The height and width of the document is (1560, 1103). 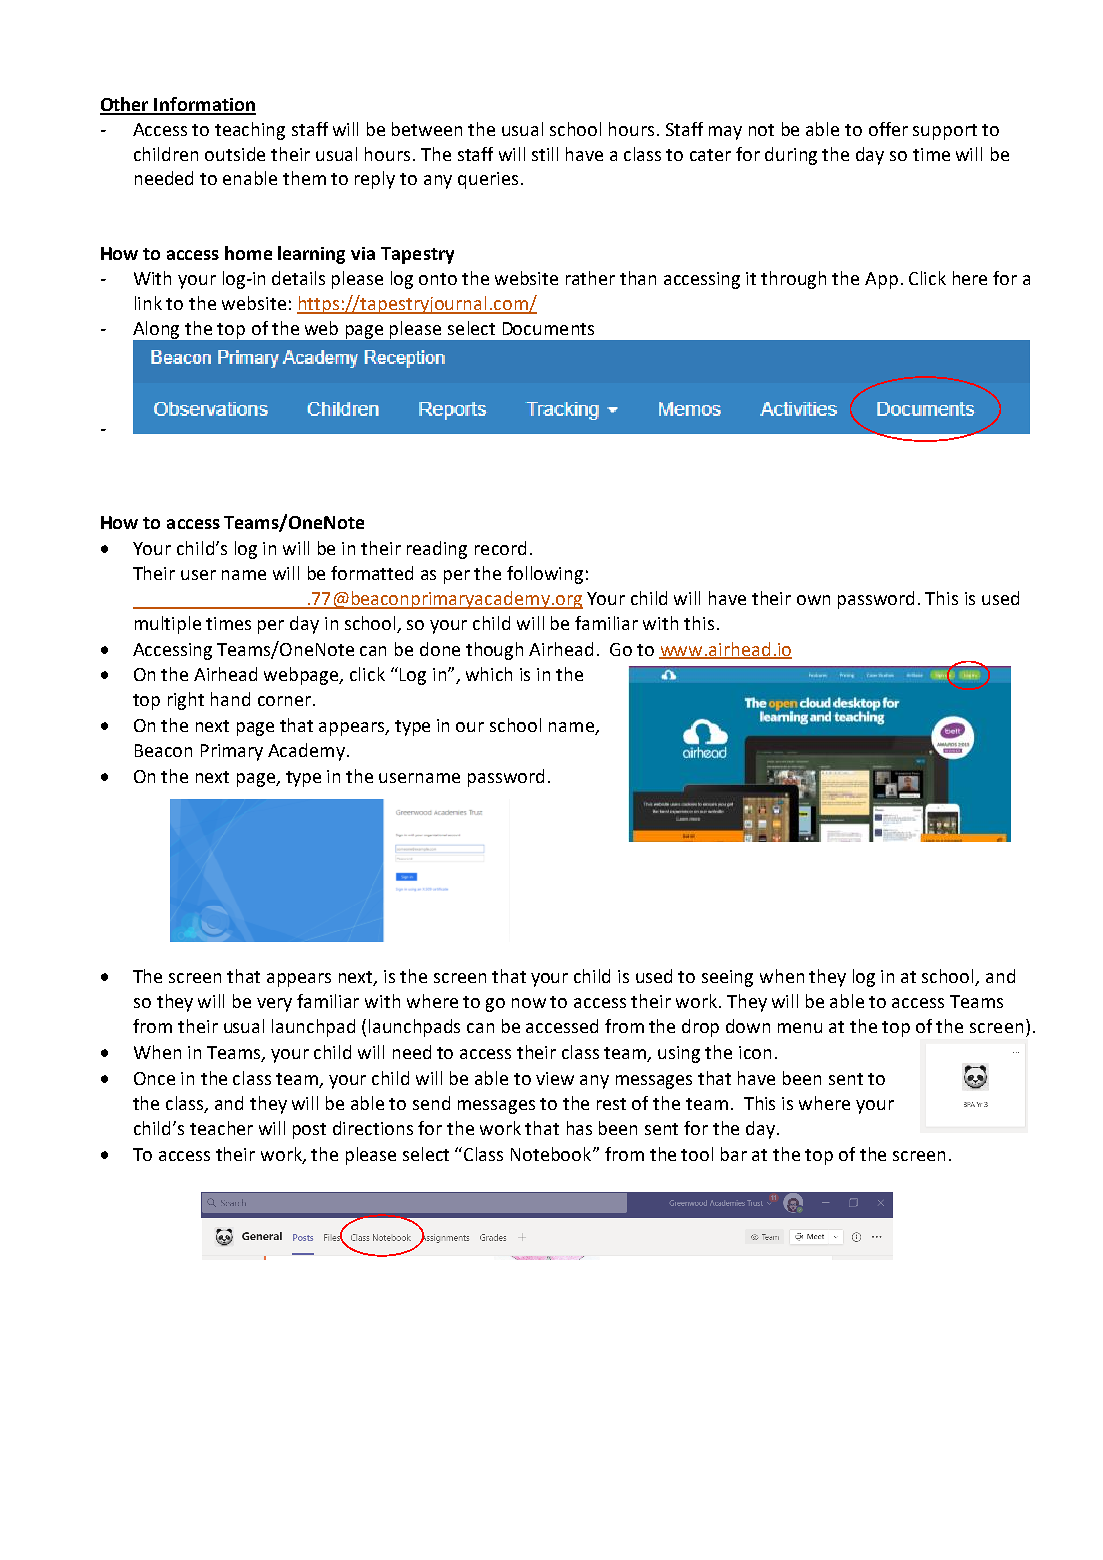 What do you see at coordinates (372, 573) in the document?
I see `formatted` at bounding box center [372, 573].
